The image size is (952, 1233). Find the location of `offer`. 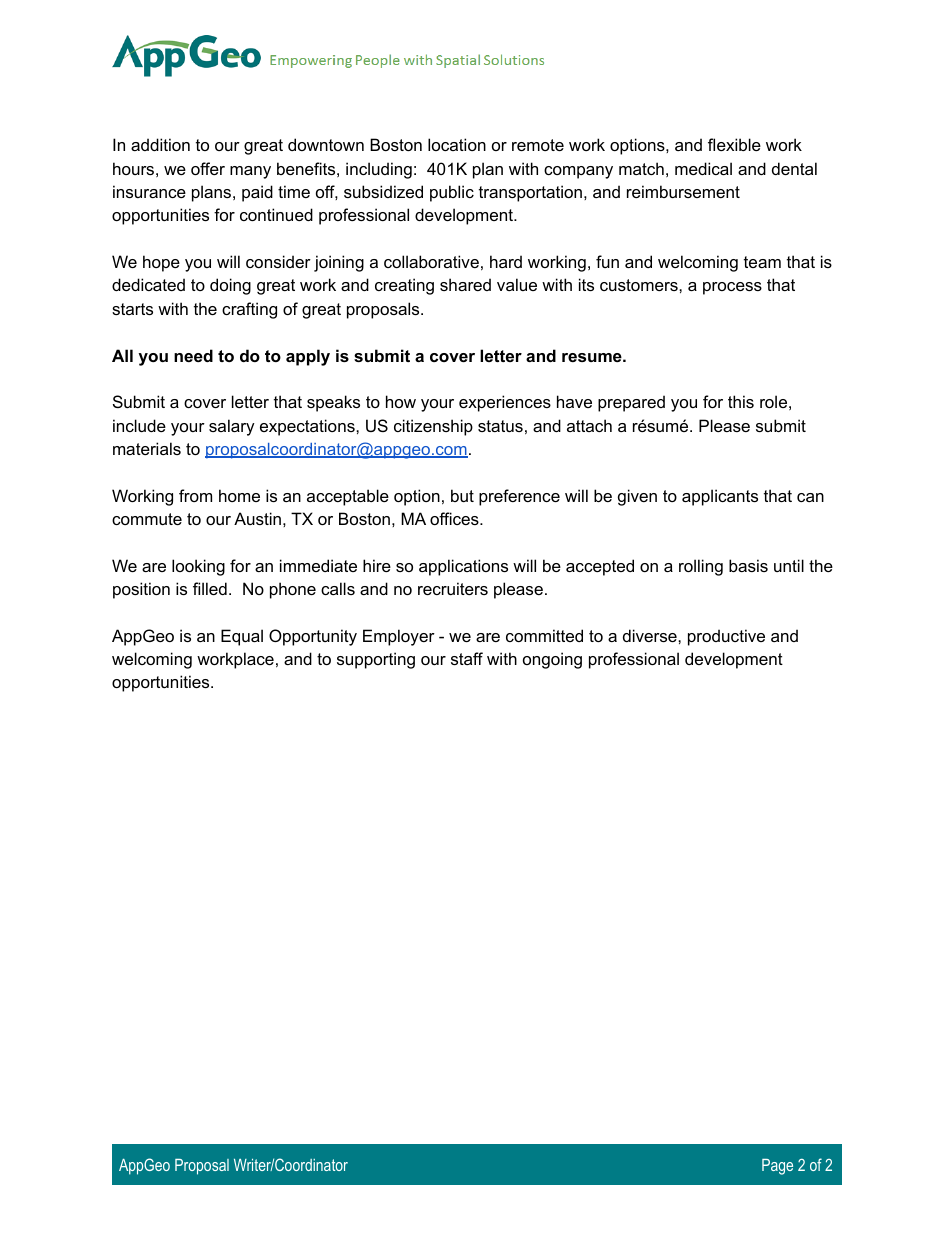

offer is located at coordinates (208, 168).
